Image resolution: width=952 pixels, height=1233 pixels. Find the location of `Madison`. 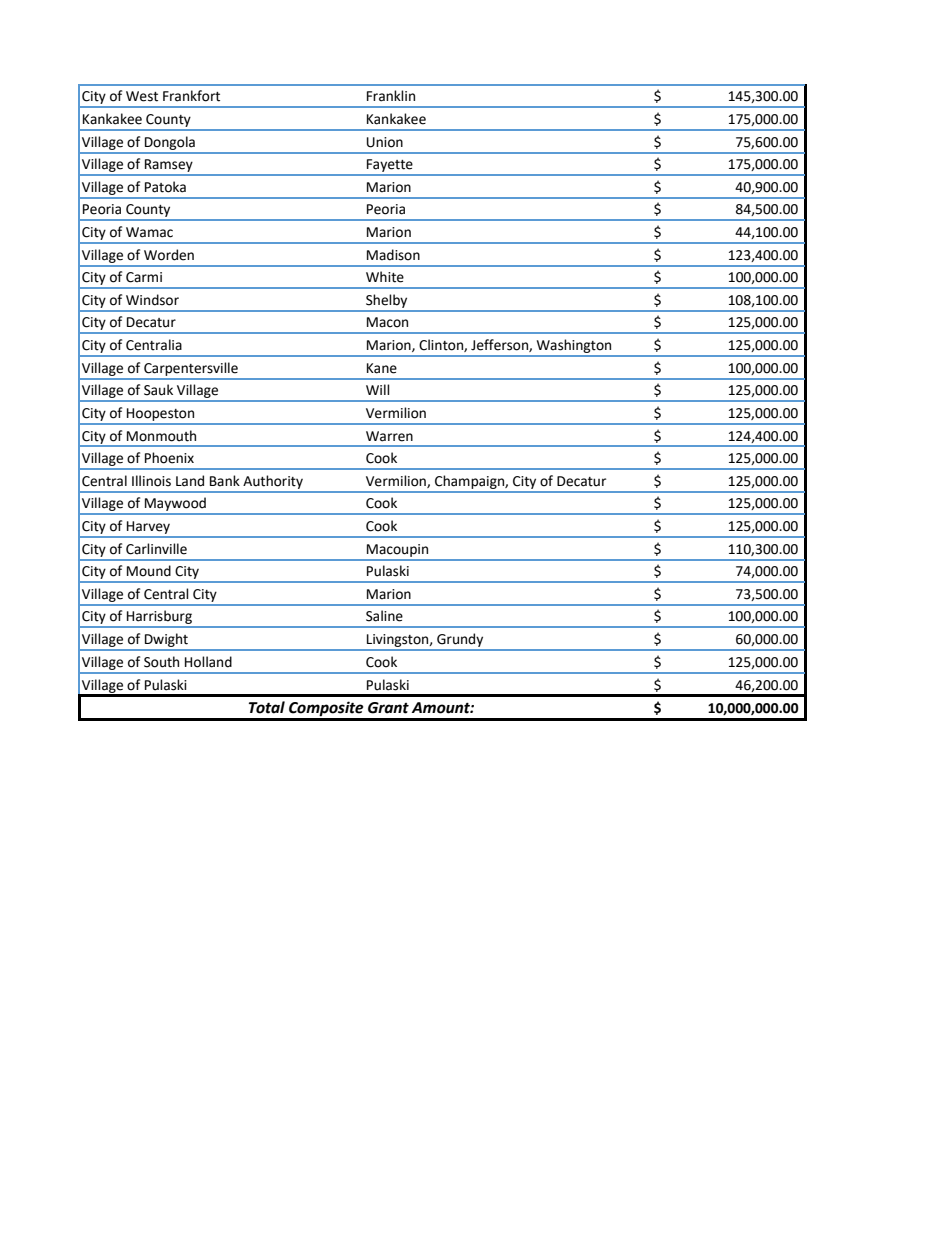

Madison is located at coordinates (393, 255).
